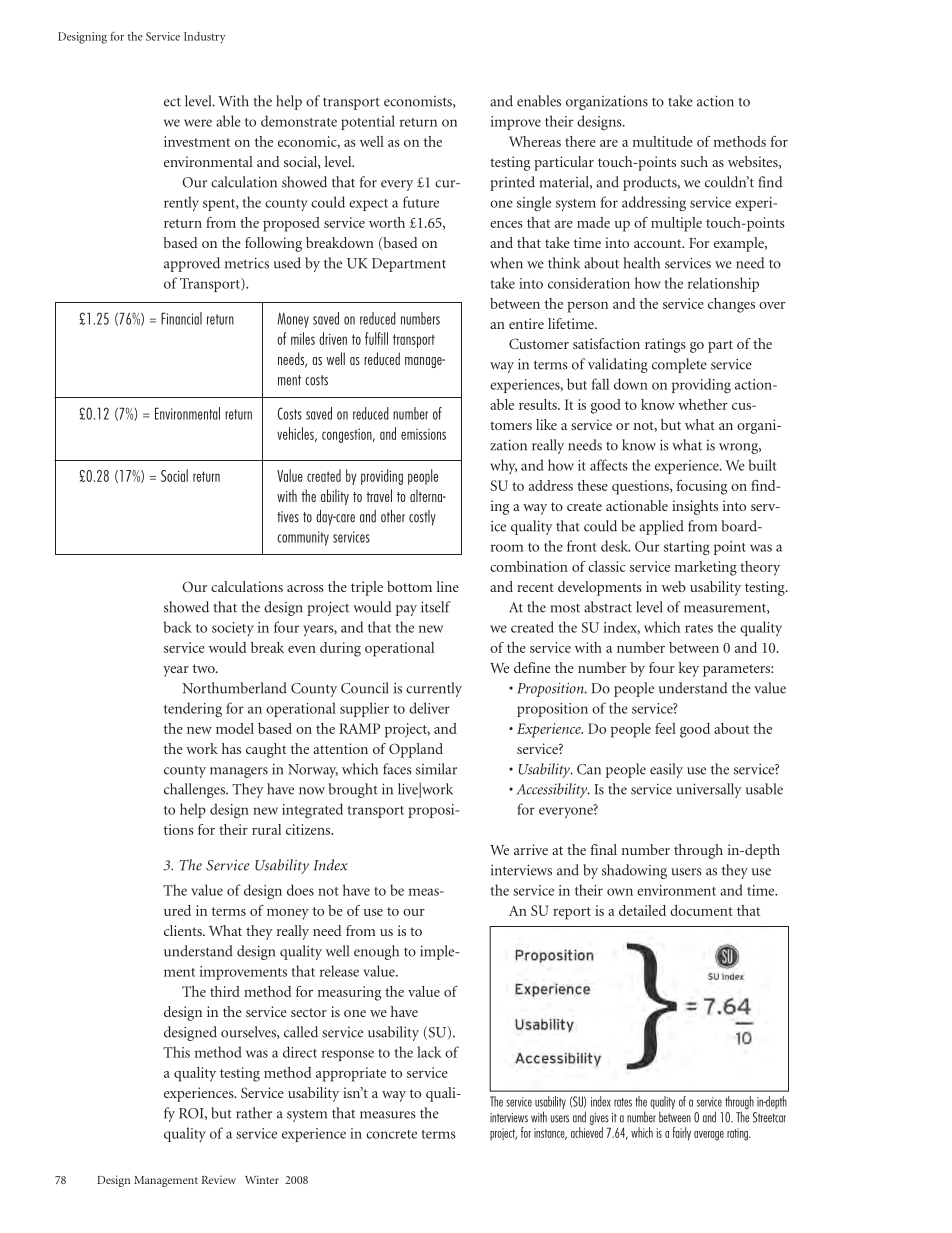 Image resolution: width=952 pixels, height=1233 pixels. Describe the element at coordinates (254, 1113) in the screenshot. I see `rather` at that location.
